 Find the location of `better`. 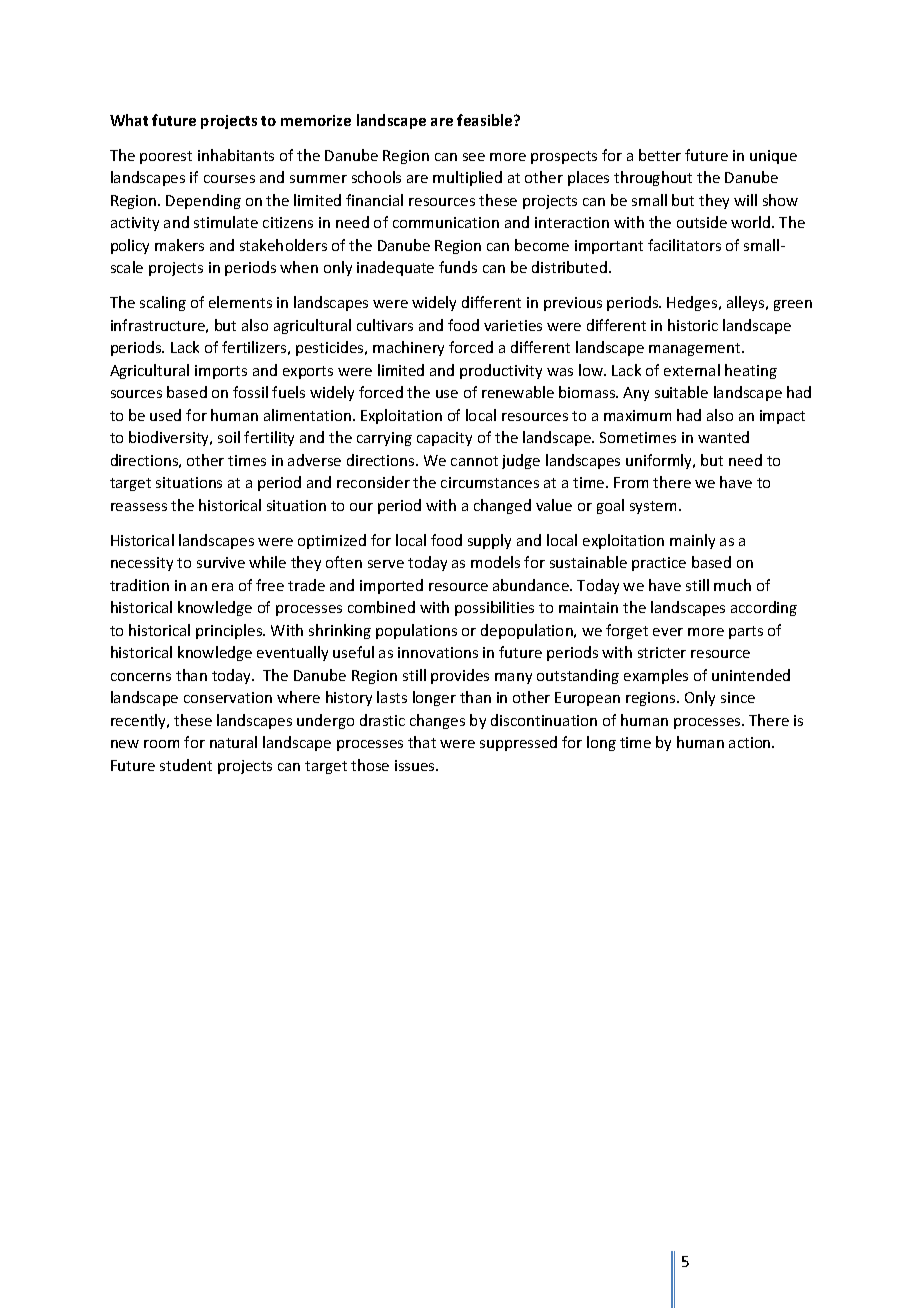

better is located at coordinates (660, 155).
